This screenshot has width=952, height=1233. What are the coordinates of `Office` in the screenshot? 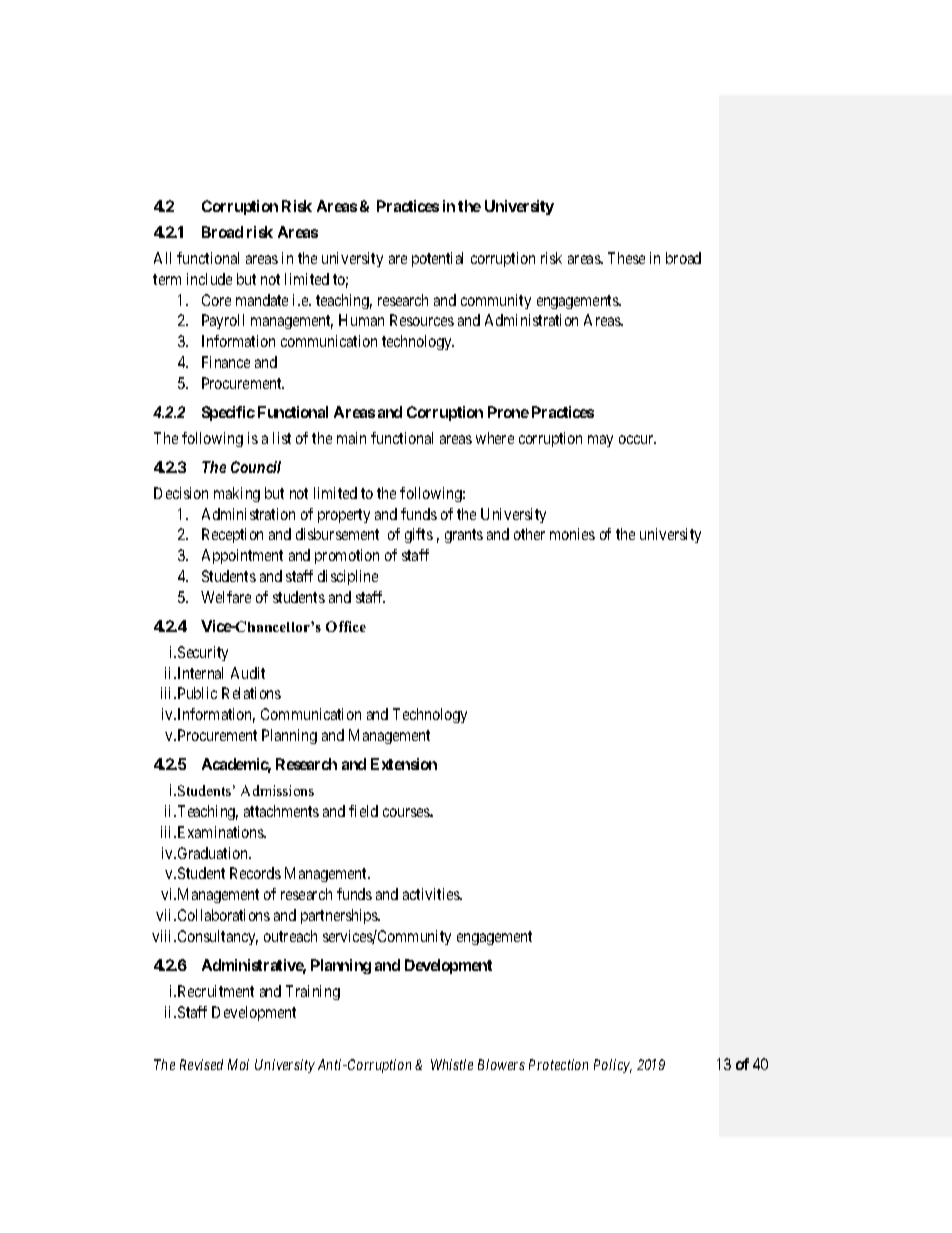 It's located at (346, 626).
